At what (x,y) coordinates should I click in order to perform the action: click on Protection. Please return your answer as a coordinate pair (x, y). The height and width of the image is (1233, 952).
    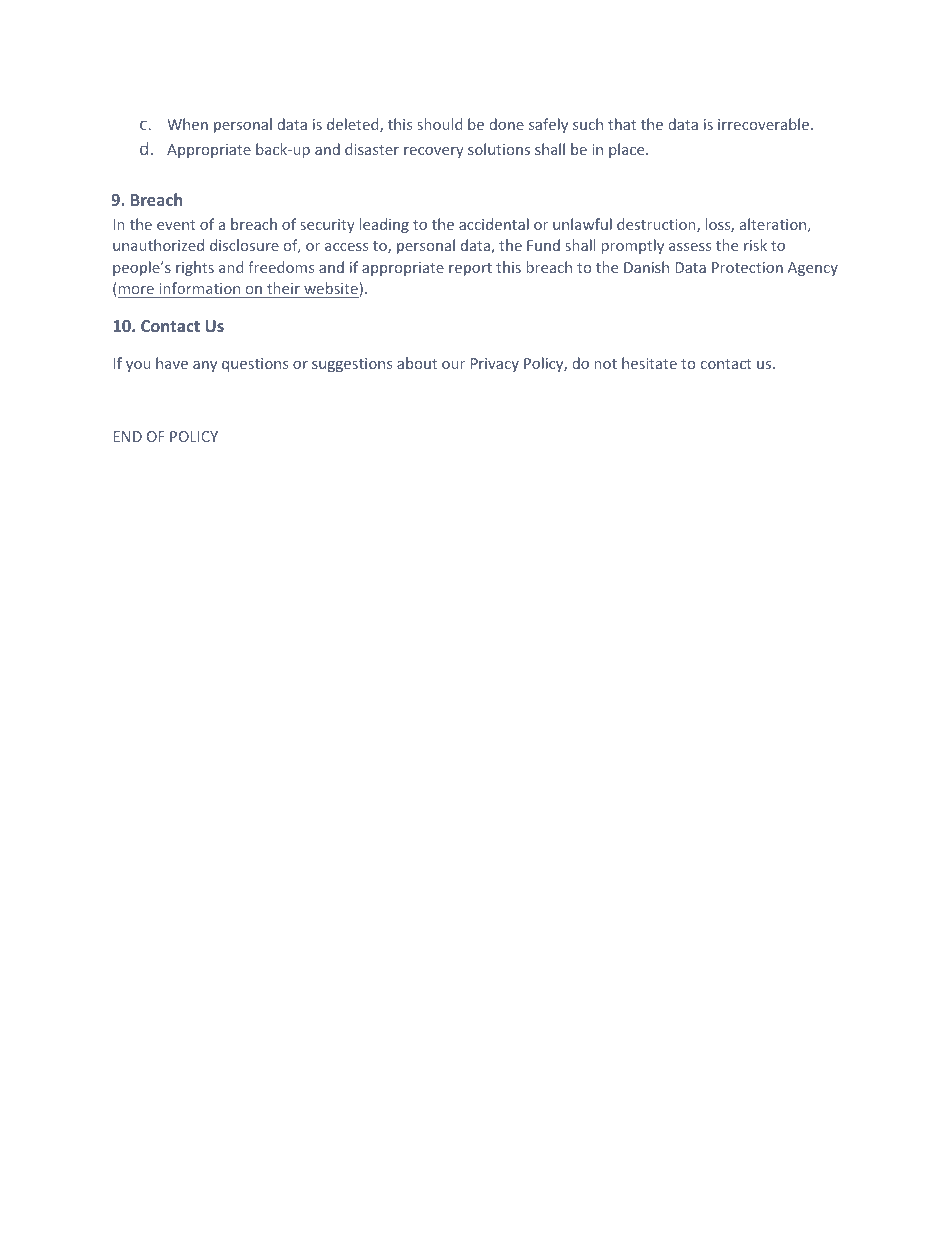
    Looking at the image, I should click on (747, 267).
